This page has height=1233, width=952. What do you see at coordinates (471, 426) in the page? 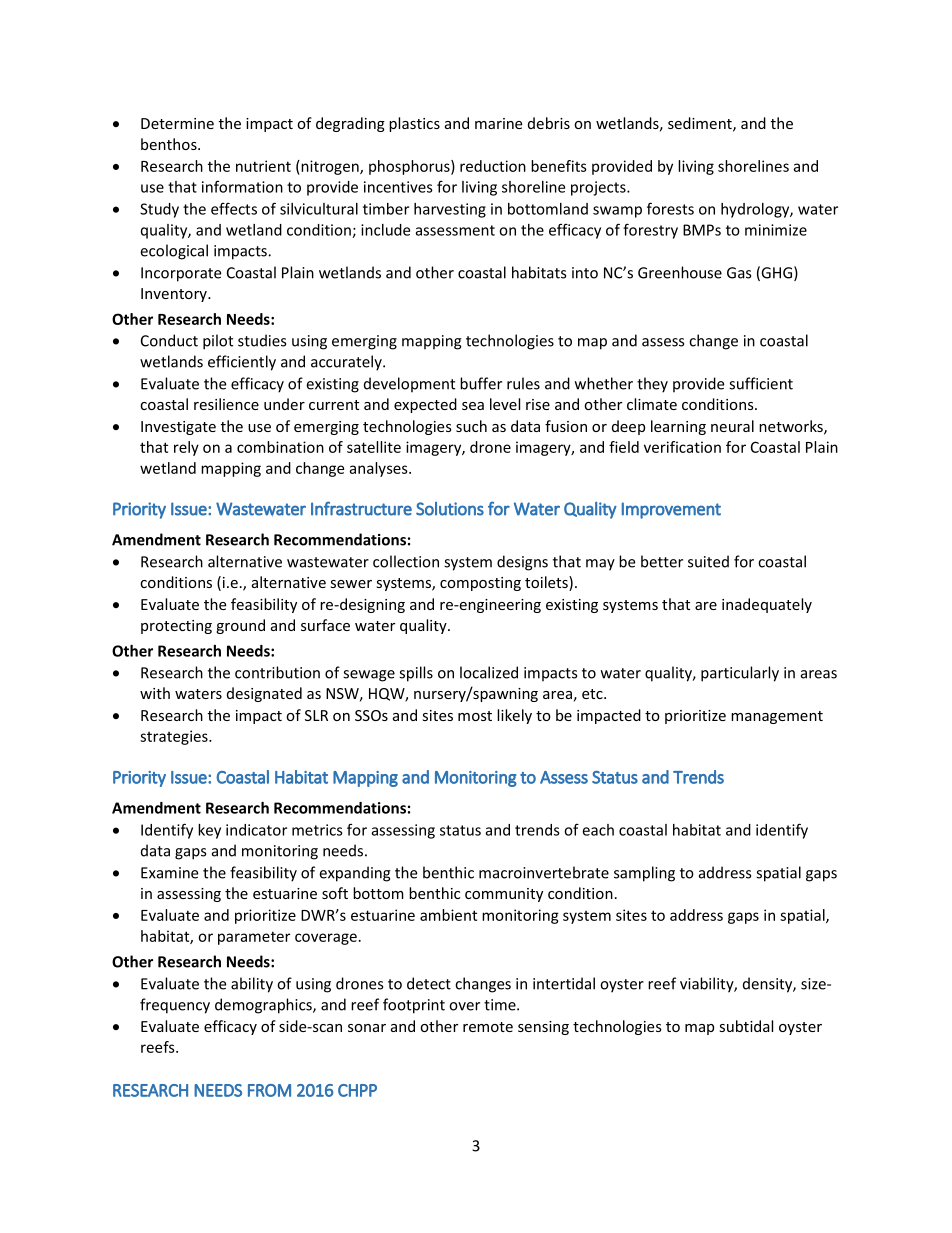
I see `such` at bounding box center [471, 426].
